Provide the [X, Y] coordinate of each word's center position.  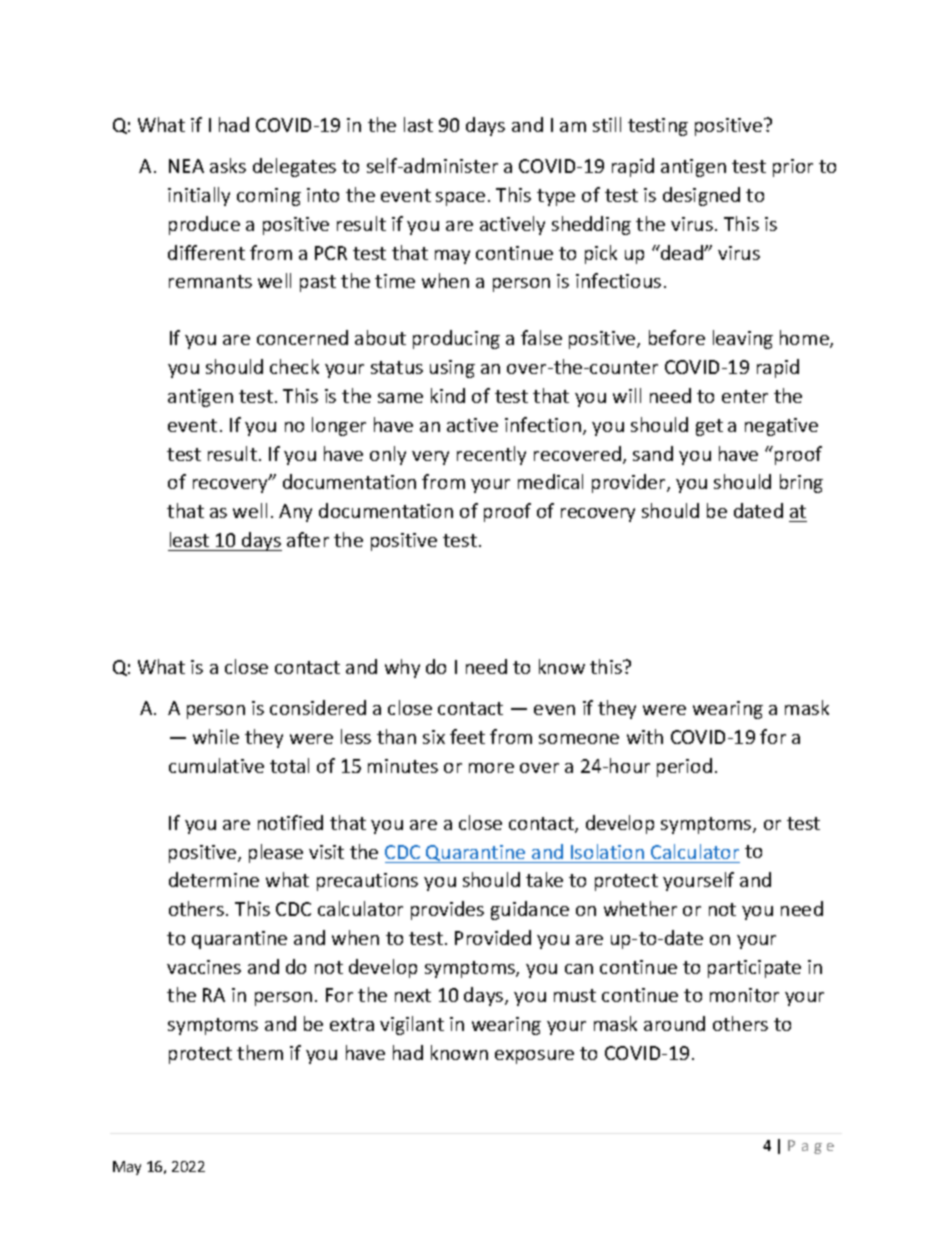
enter [745, 396]
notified [290, 822]
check [294, 366]
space [460, 199]
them [260, 1052]
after [308, 539]
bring [801, 483]
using [452, 369]
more [491, 768]
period [684, 767]
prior [793, 168]
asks [228, 165]
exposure [534, 1057]
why [402, 668]
